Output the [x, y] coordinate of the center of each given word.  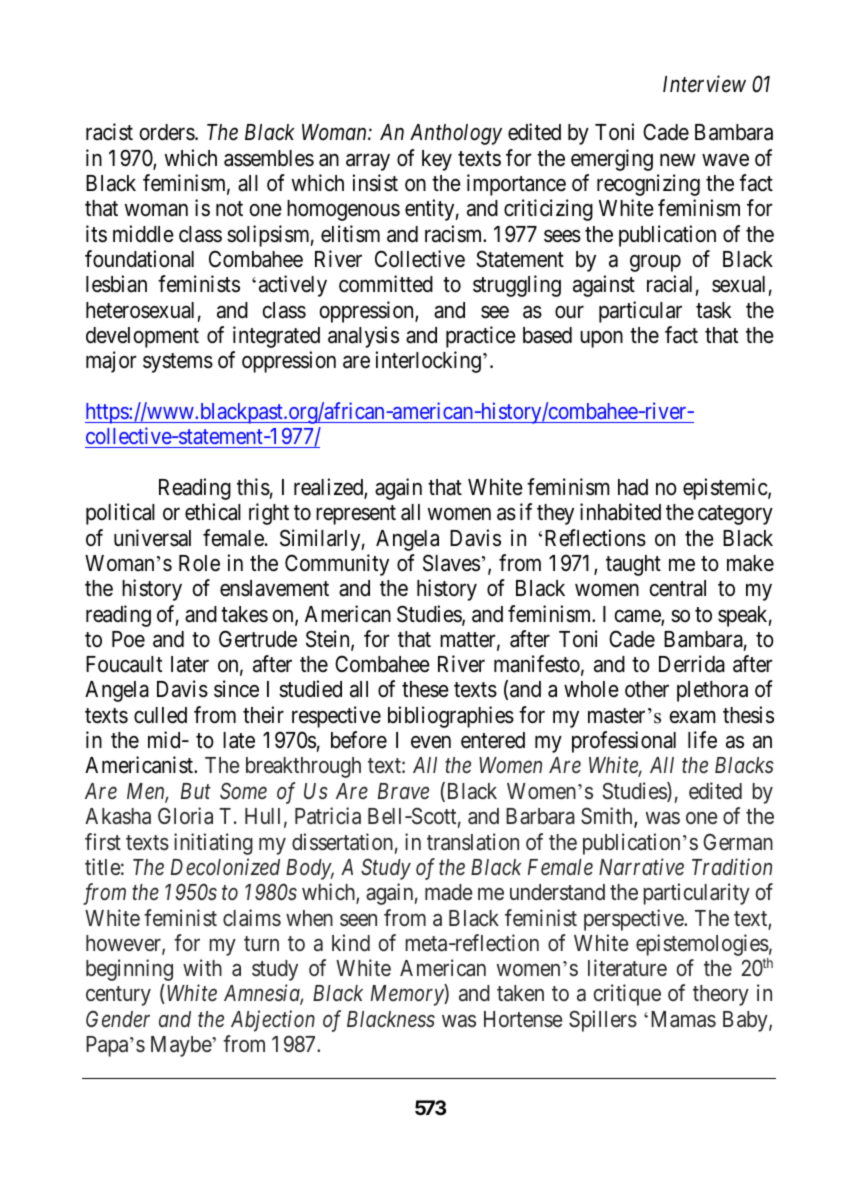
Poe [128, 639]
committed [386, 284]
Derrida [692, 664]
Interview [704, 84]
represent [356, 515]
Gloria [185, 815]
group [655, 263]
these [425, 689]
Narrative [641, 866]
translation [473, 842]
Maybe [182, 1046]
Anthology [456, 134]
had [633, 487]
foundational [139, 259]
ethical [213, 512]
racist [109, 132]
